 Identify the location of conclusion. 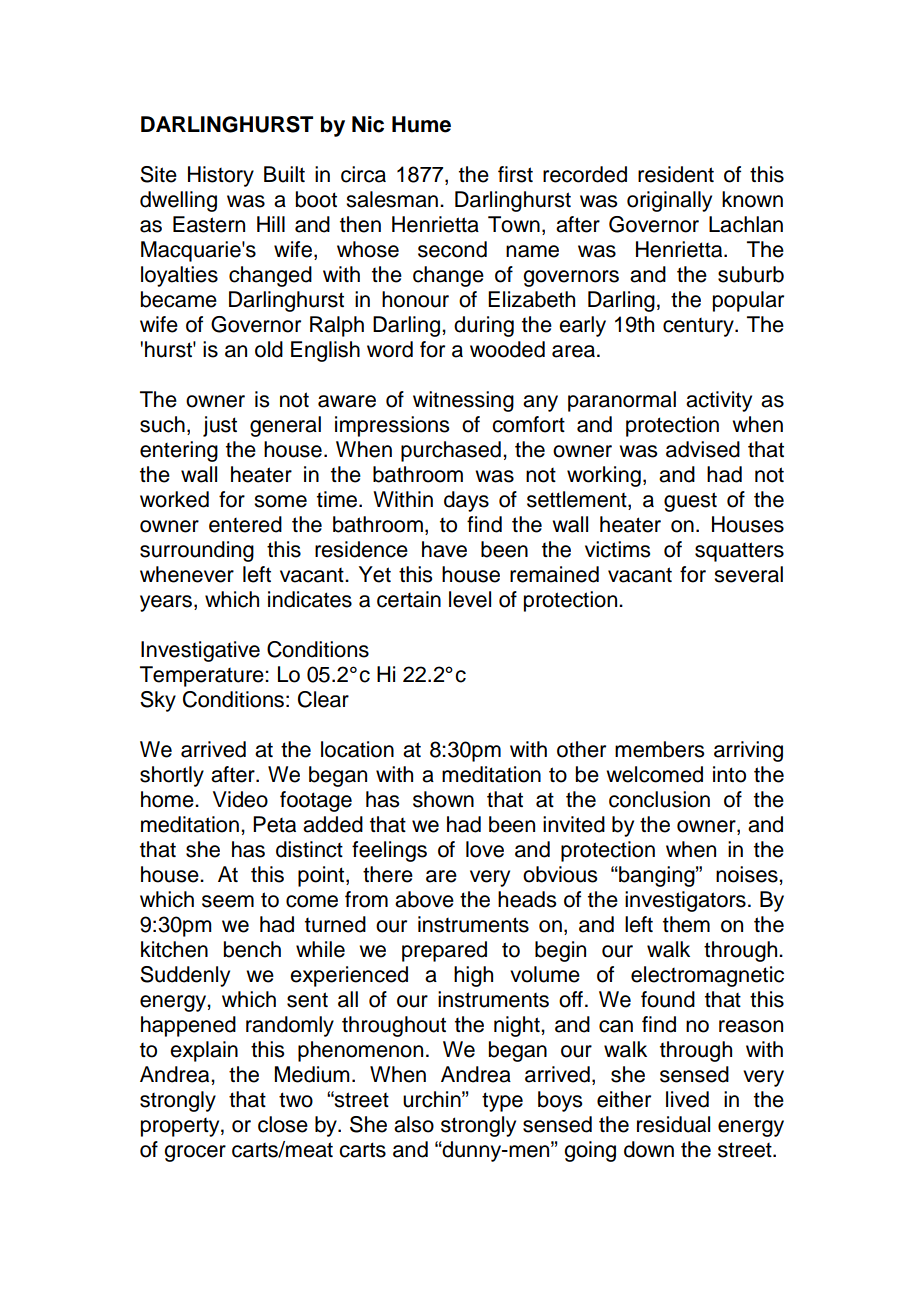
(659, 799).
